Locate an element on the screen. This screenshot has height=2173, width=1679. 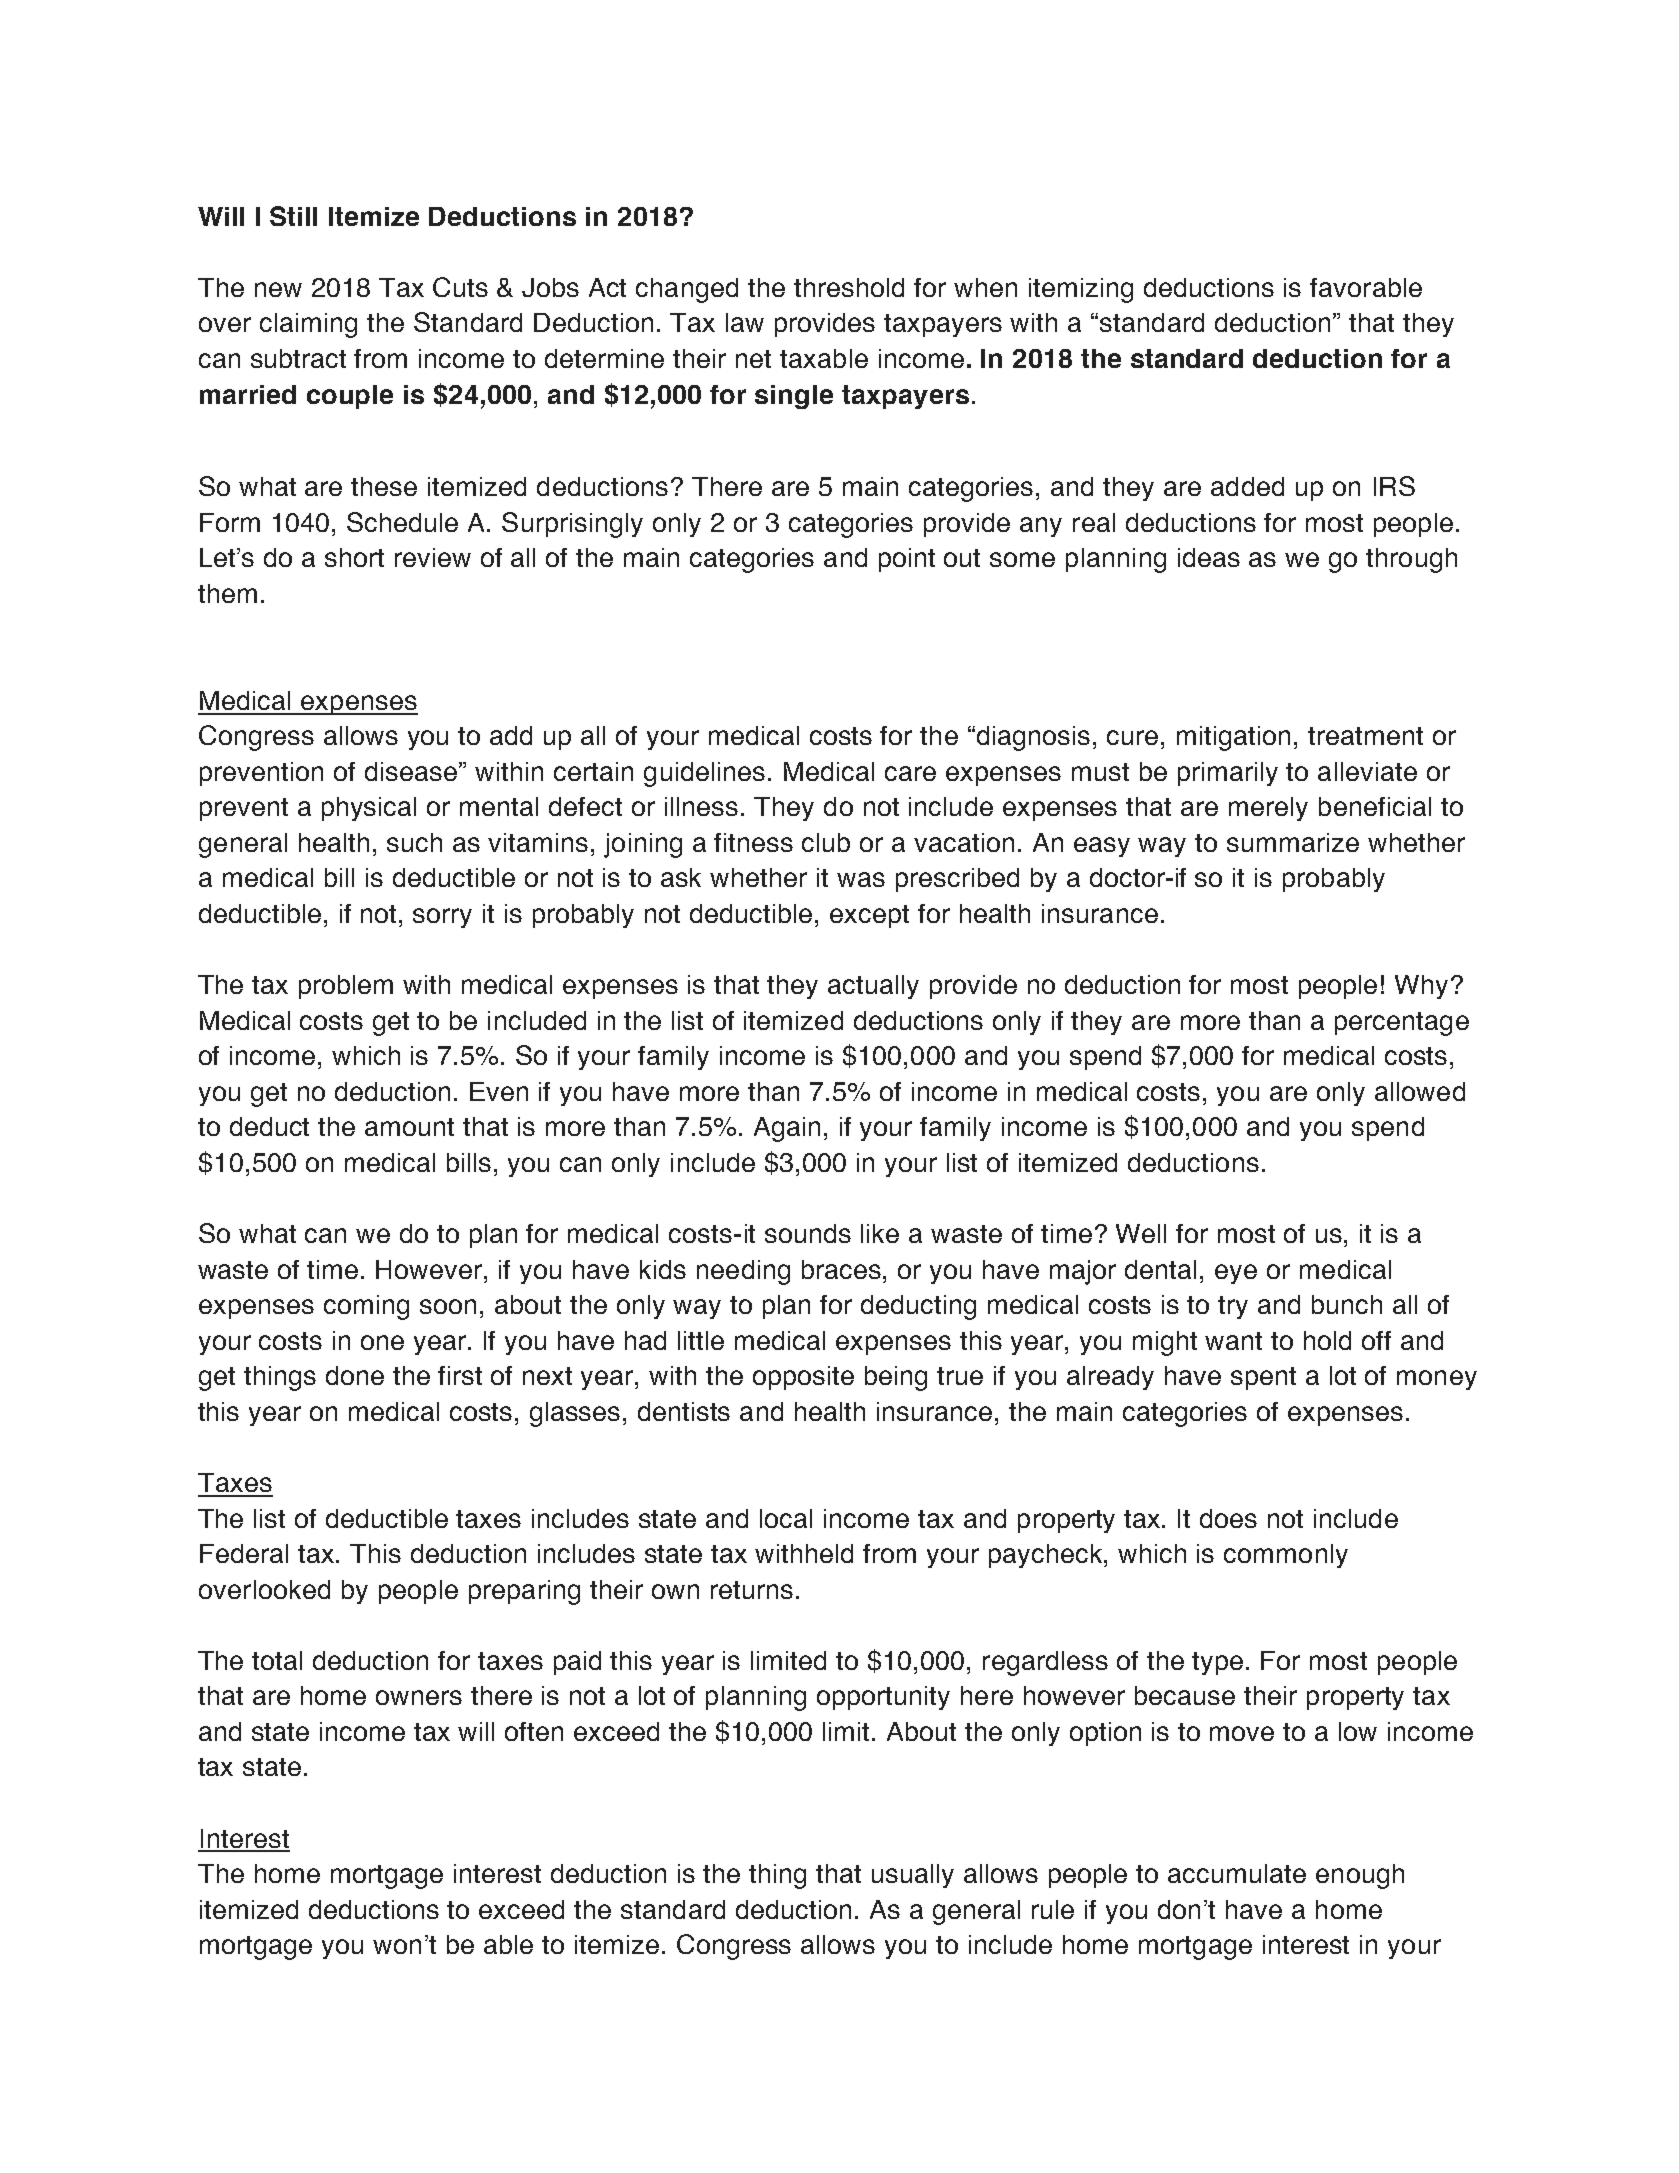
local is located at coordinates (786, 1518).
